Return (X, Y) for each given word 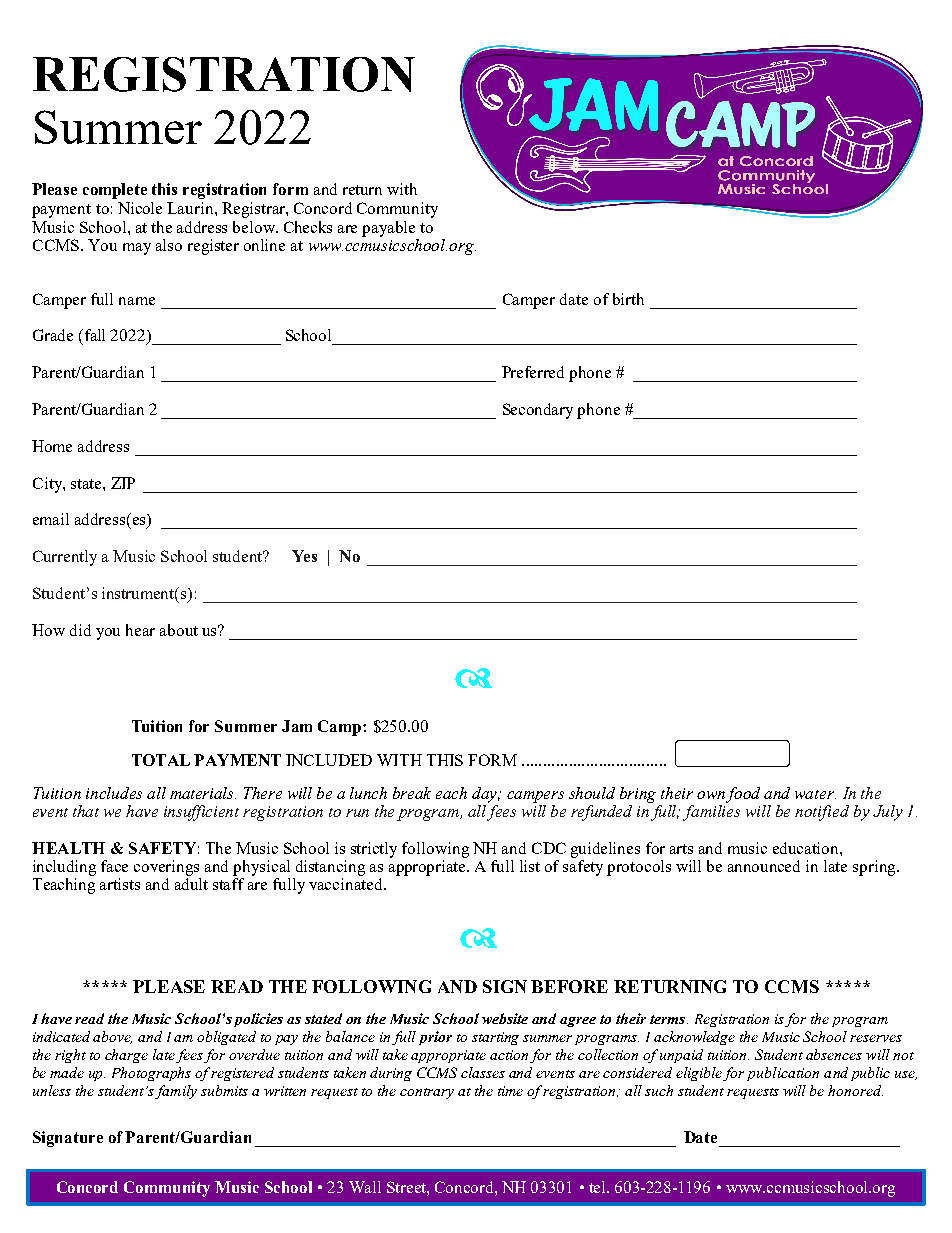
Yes (304, 556)
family (176, 1092)
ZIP (123, 483)
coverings (166, 868)
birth (628, 299)
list (530, 866)
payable (388, 229)
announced (764, 866)
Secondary (538, 411)
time (510, 1091)
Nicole (140, 208)
